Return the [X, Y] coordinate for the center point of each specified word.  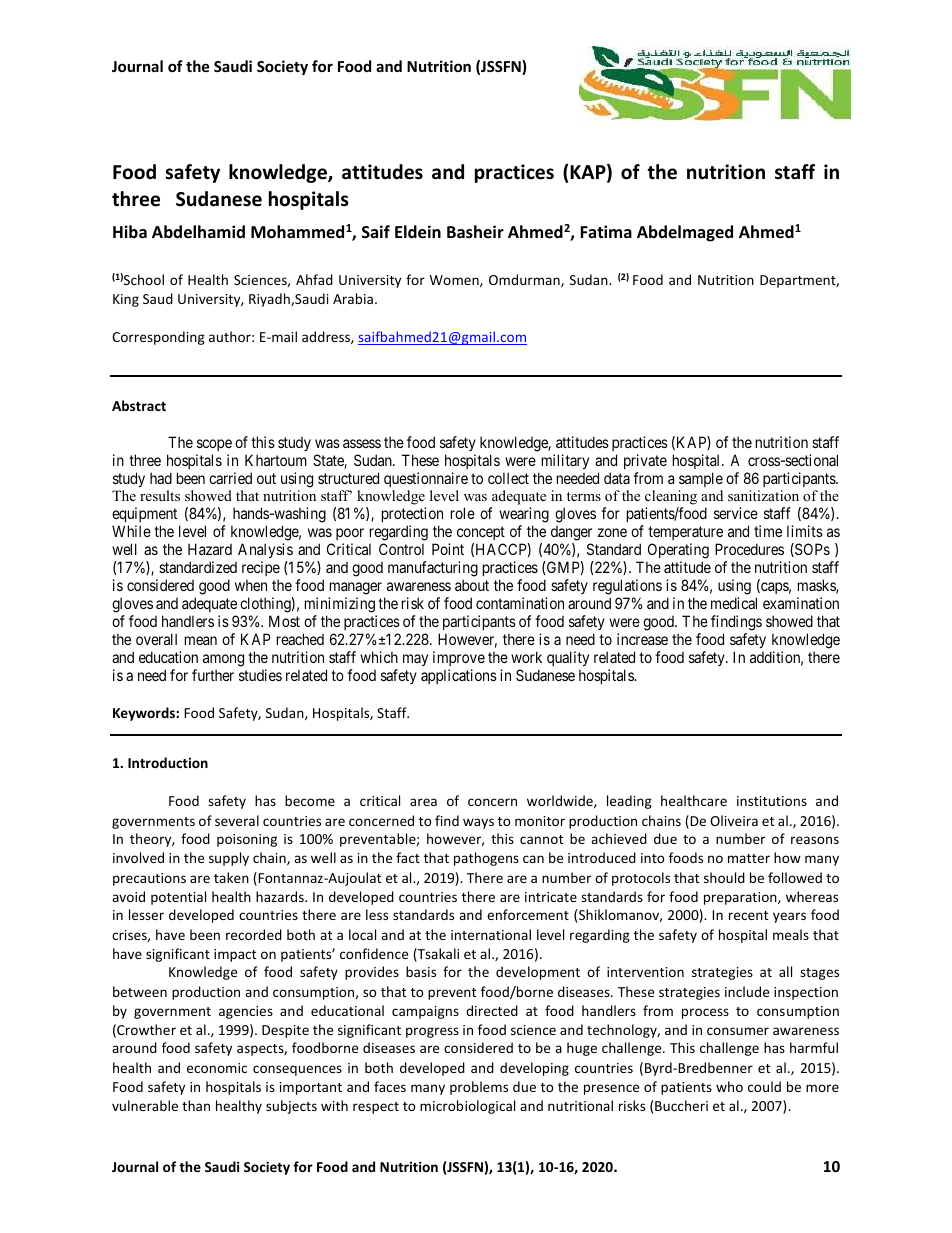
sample [701, 479]
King [126, 300]
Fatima [606, 231]
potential [178, 898]
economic [217, 1068]
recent [748, 915]
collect [508, 478]
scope [214, 445]
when [251, 585]
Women [455, 281]
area [423, 802]
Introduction [168, 762]
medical [734, 603]
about [472, 585]
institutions [772, 801]
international [491, 934]
